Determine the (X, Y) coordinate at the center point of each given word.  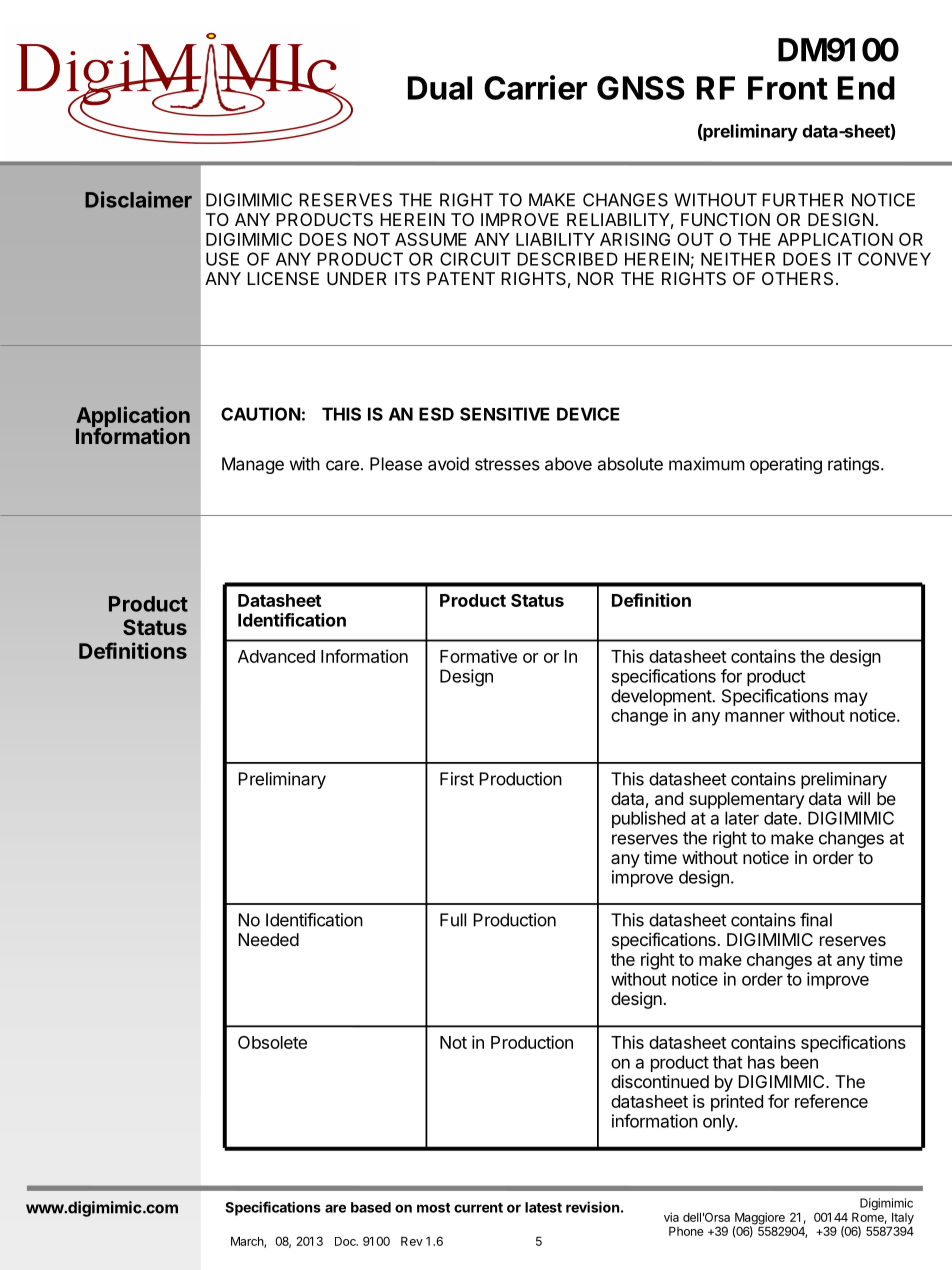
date (780, 818)
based (371, 1207)
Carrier (535, 87)
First (457, 779)
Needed (268, 939)
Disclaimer (138, 199)
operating (786, 465)
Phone (686, 1231)
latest (543, 1207)
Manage (253, 465)
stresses (507, 464)
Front (788, 88)
